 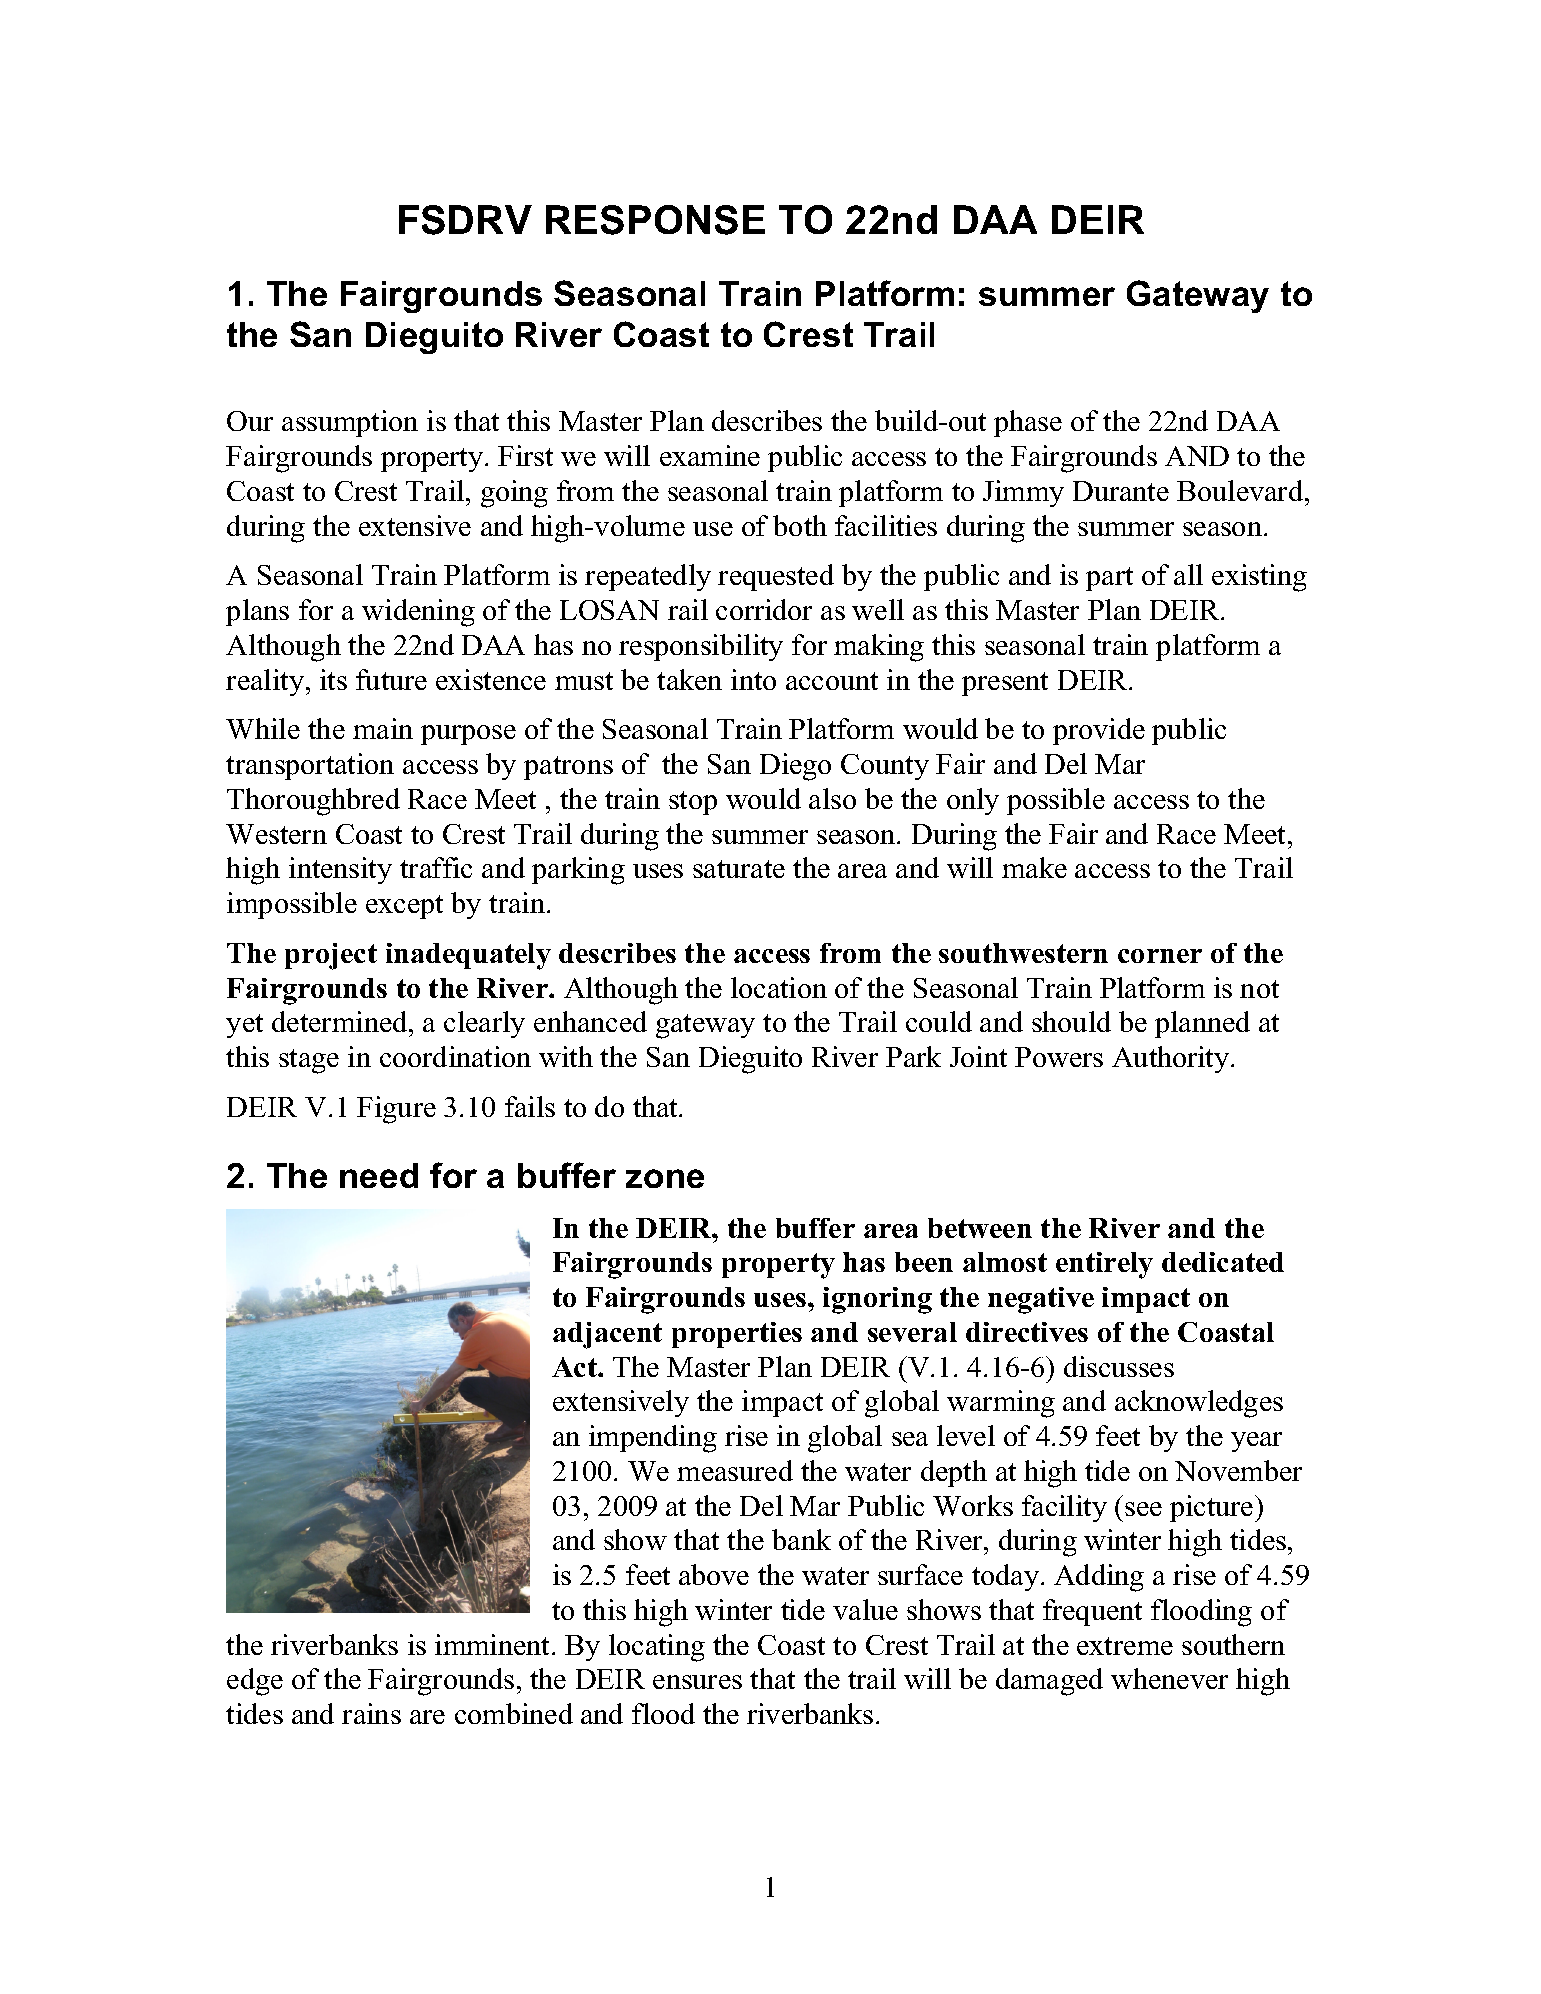 I want to click on project, so click(x=331, y=956).
